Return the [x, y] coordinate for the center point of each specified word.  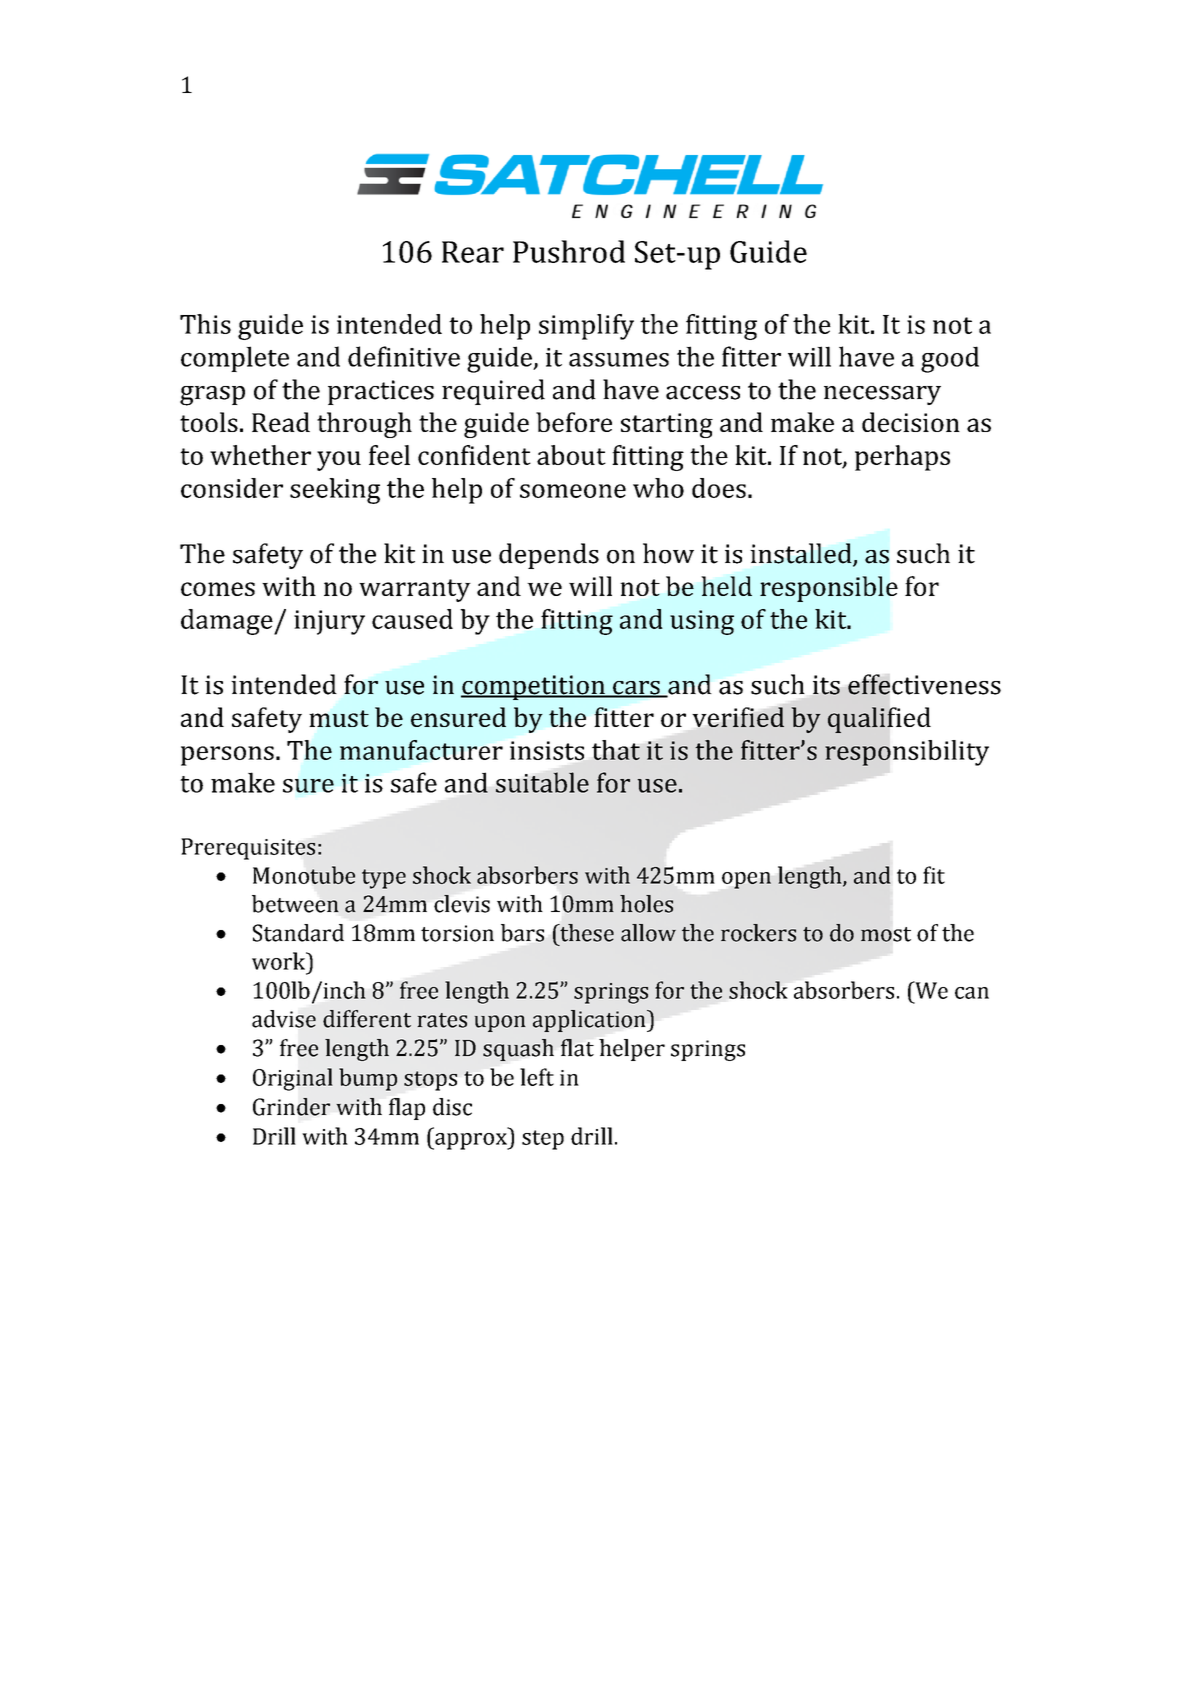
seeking [335, 491]
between [295, 904]
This [205, 324]
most [886, 934]
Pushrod [569, 251]
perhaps [902, 458]
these [586, 933]
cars [636, 689]
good [950, 359]
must [339, 718]
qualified [879, 720]
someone [573, 491]
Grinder [291, 1107]
